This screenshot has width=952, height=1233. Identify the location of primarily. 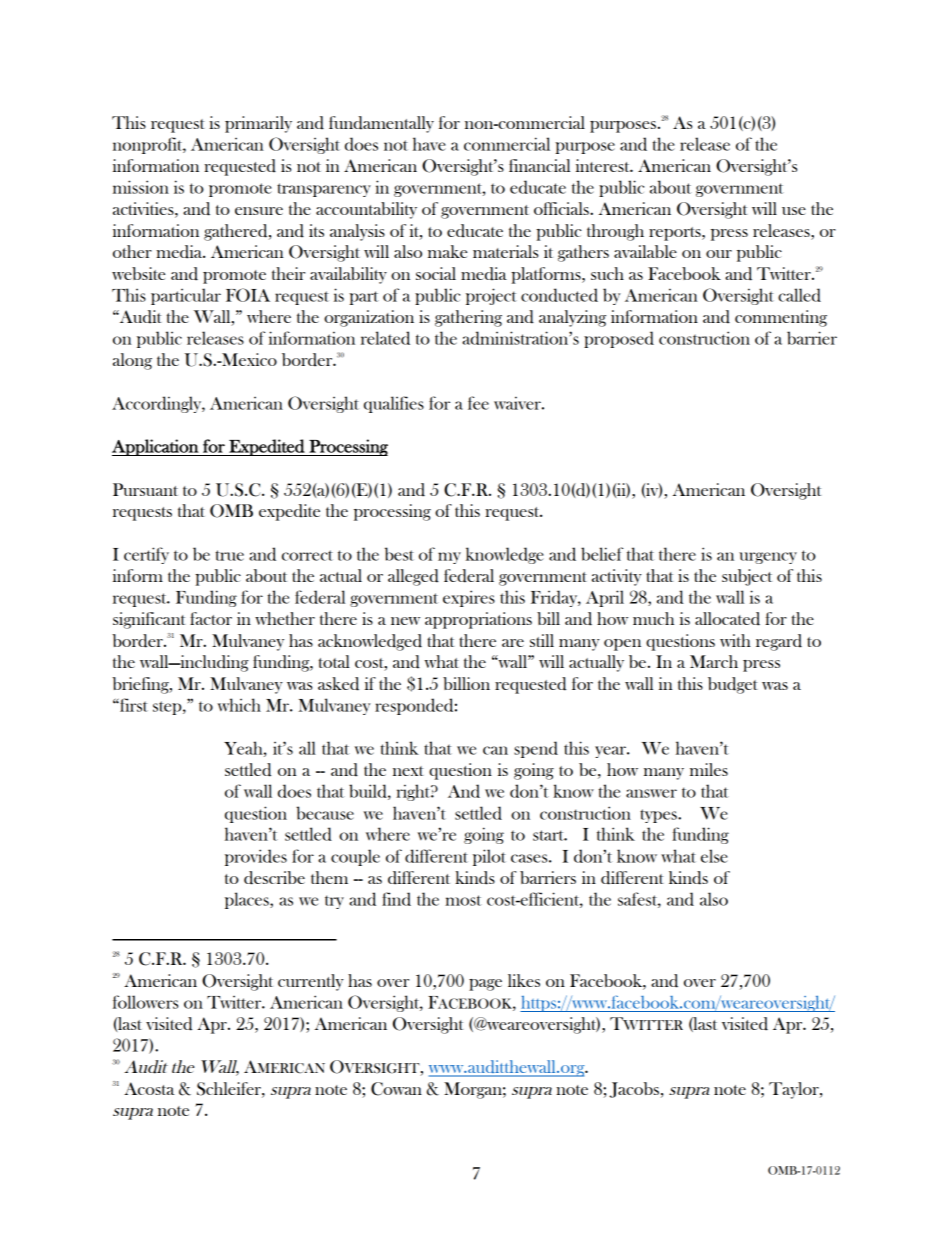
(258, 124).
